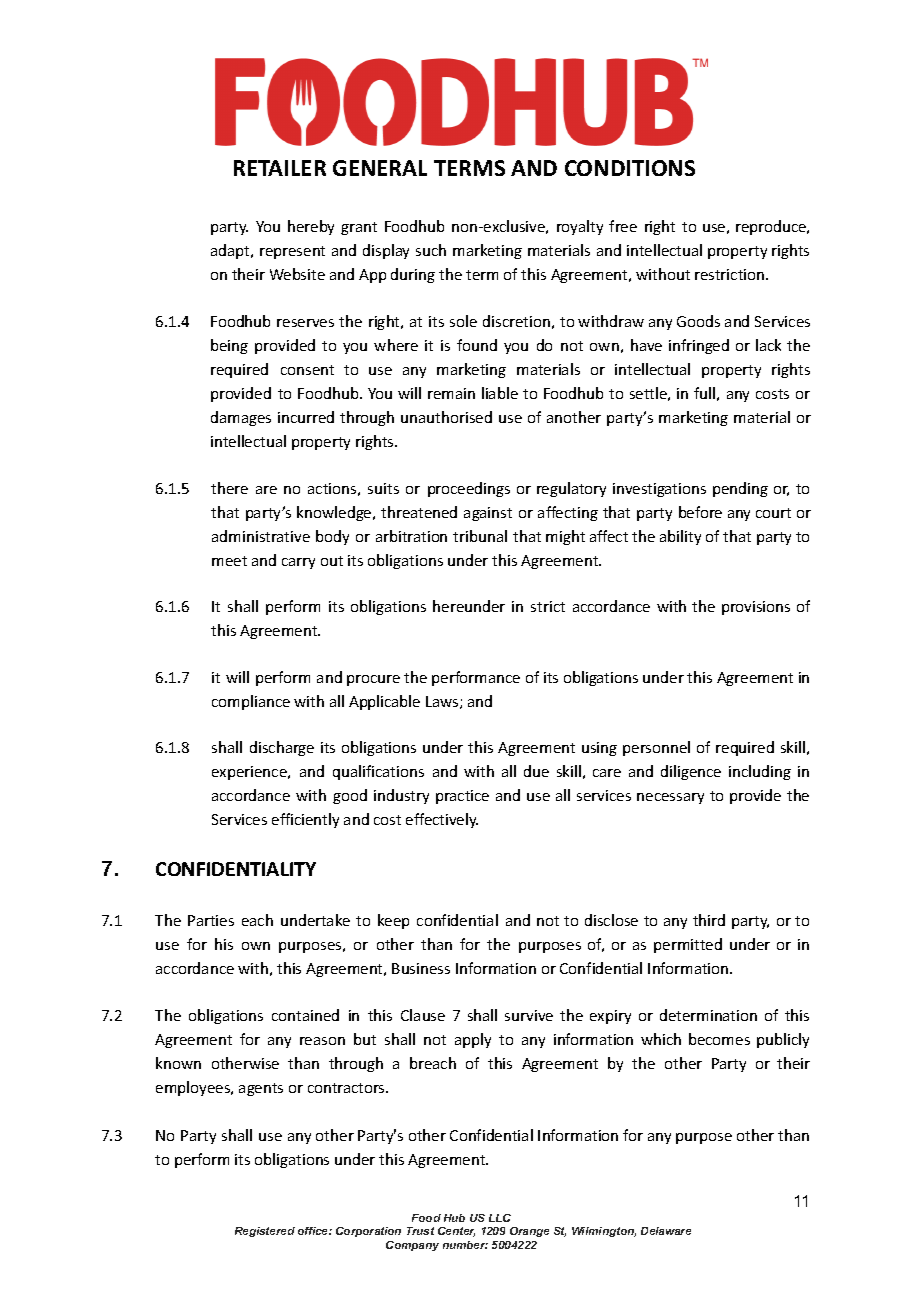 This screenshot has width=924, height=1307. I want to click on such, so click(431, 250).
